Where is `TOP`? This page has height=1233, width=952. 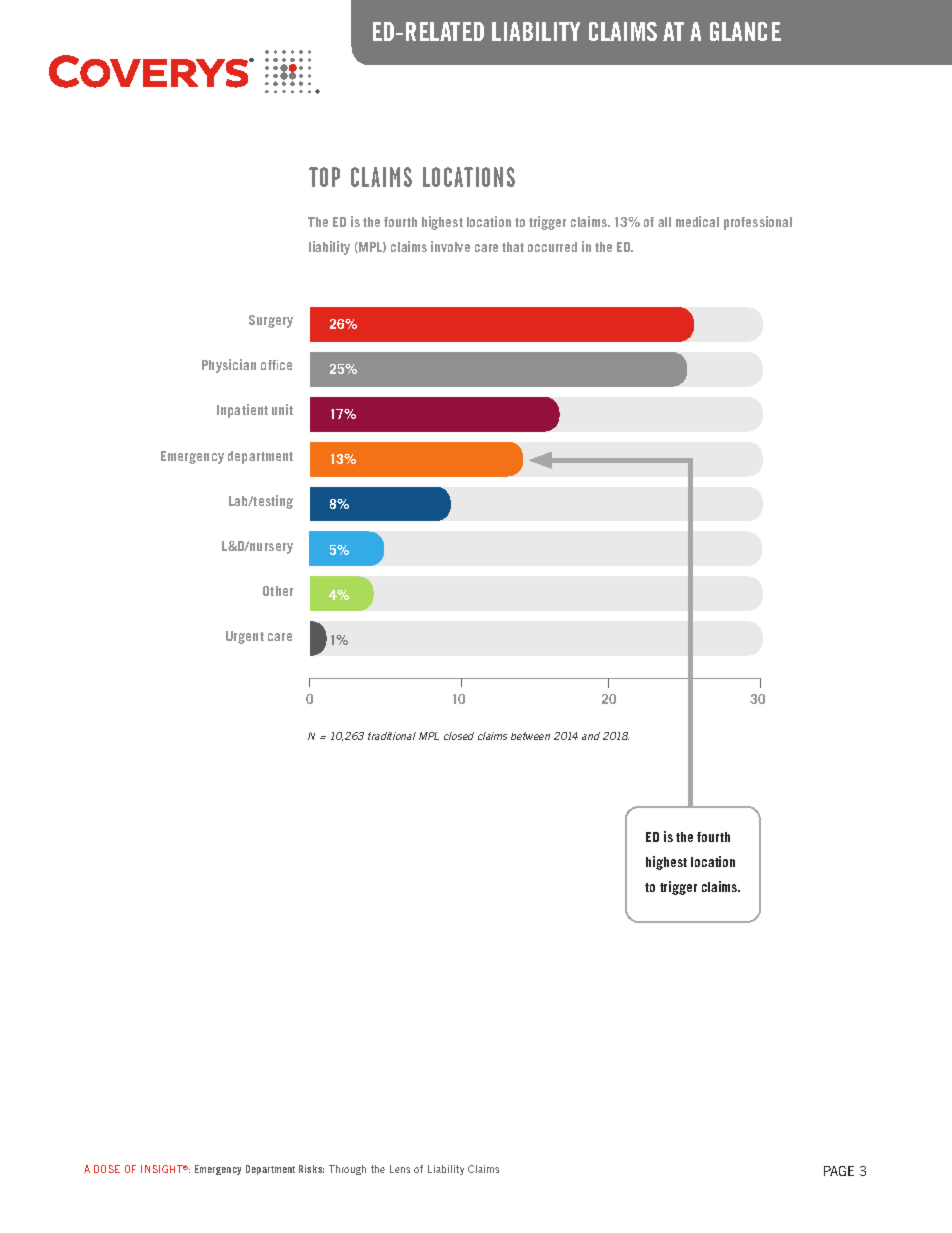
TOP is located at coordinates (324, 177).
